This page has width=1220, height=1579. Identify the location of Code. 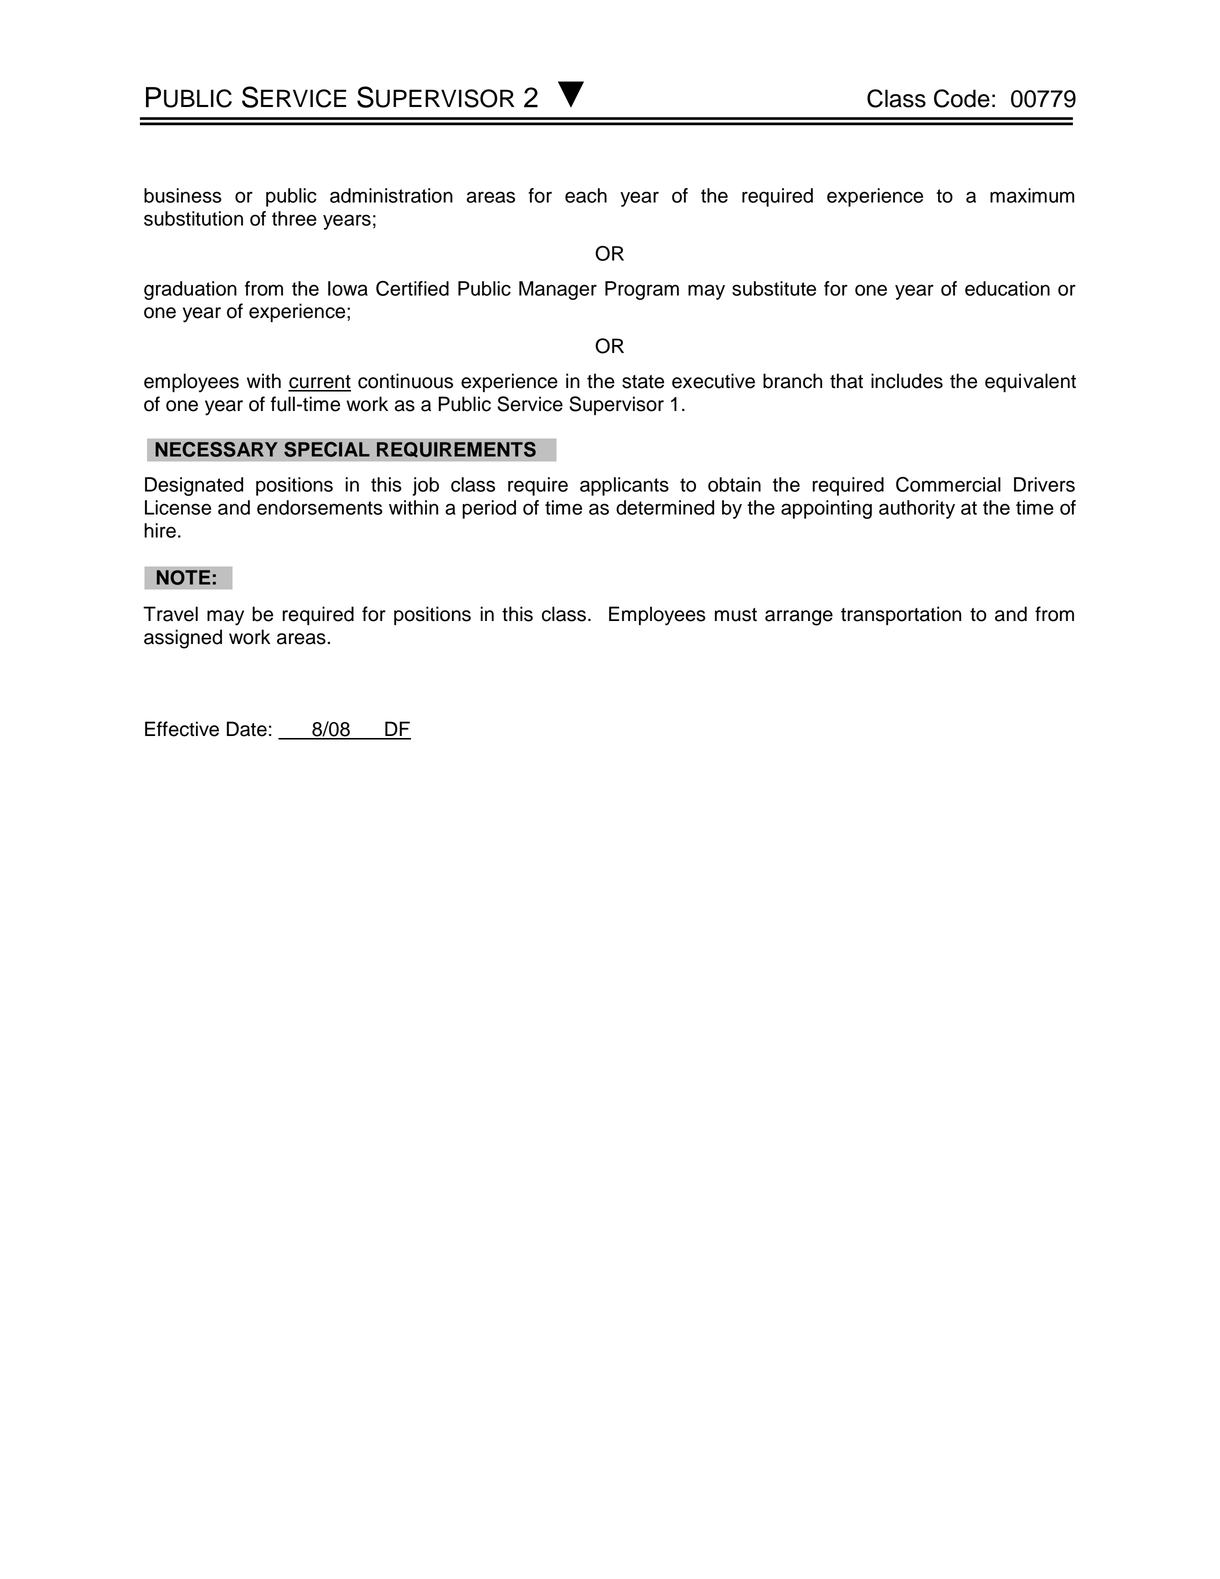
(962, 98).
